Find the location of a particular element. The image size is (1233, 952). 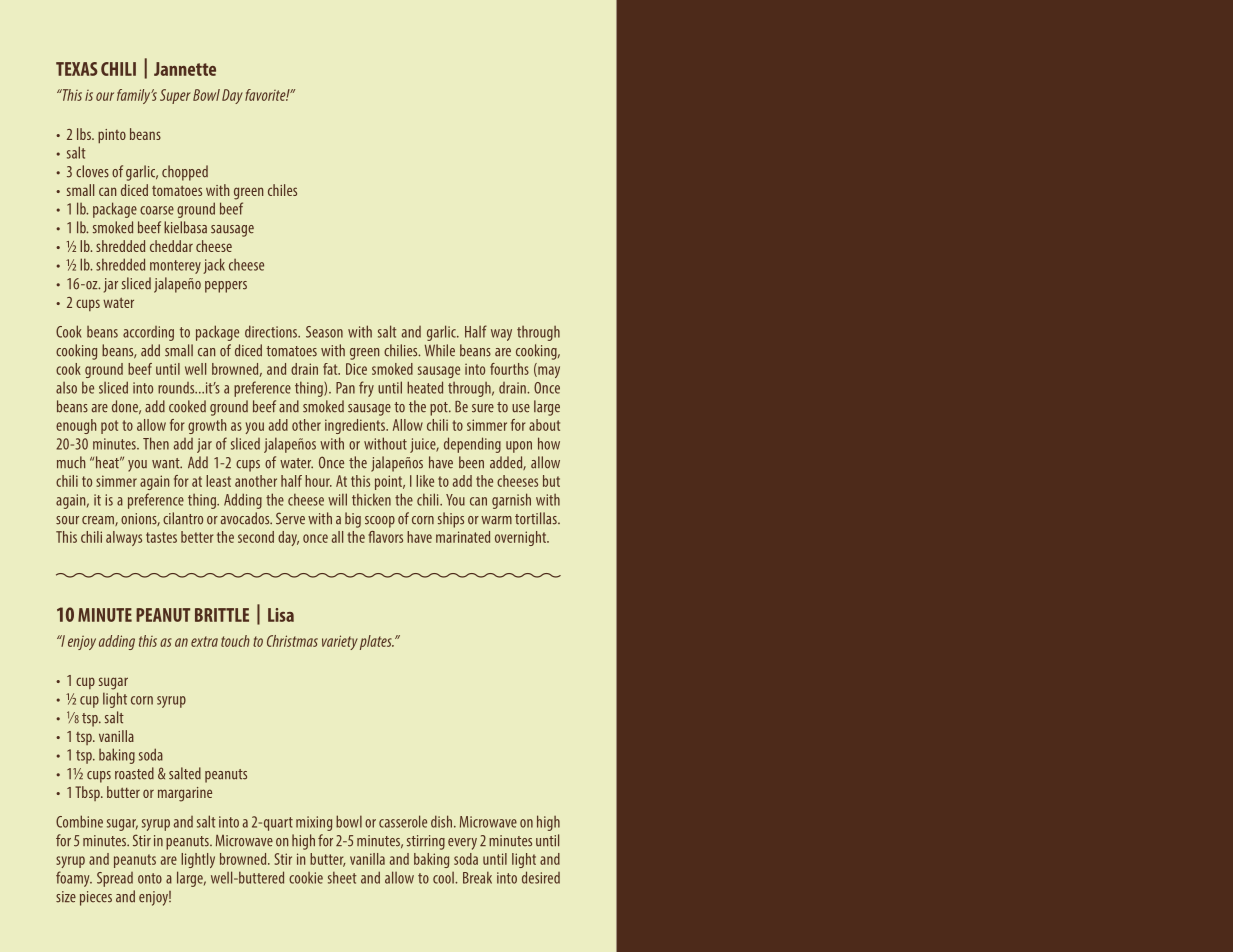

want is located at coordinates (167, 463).
